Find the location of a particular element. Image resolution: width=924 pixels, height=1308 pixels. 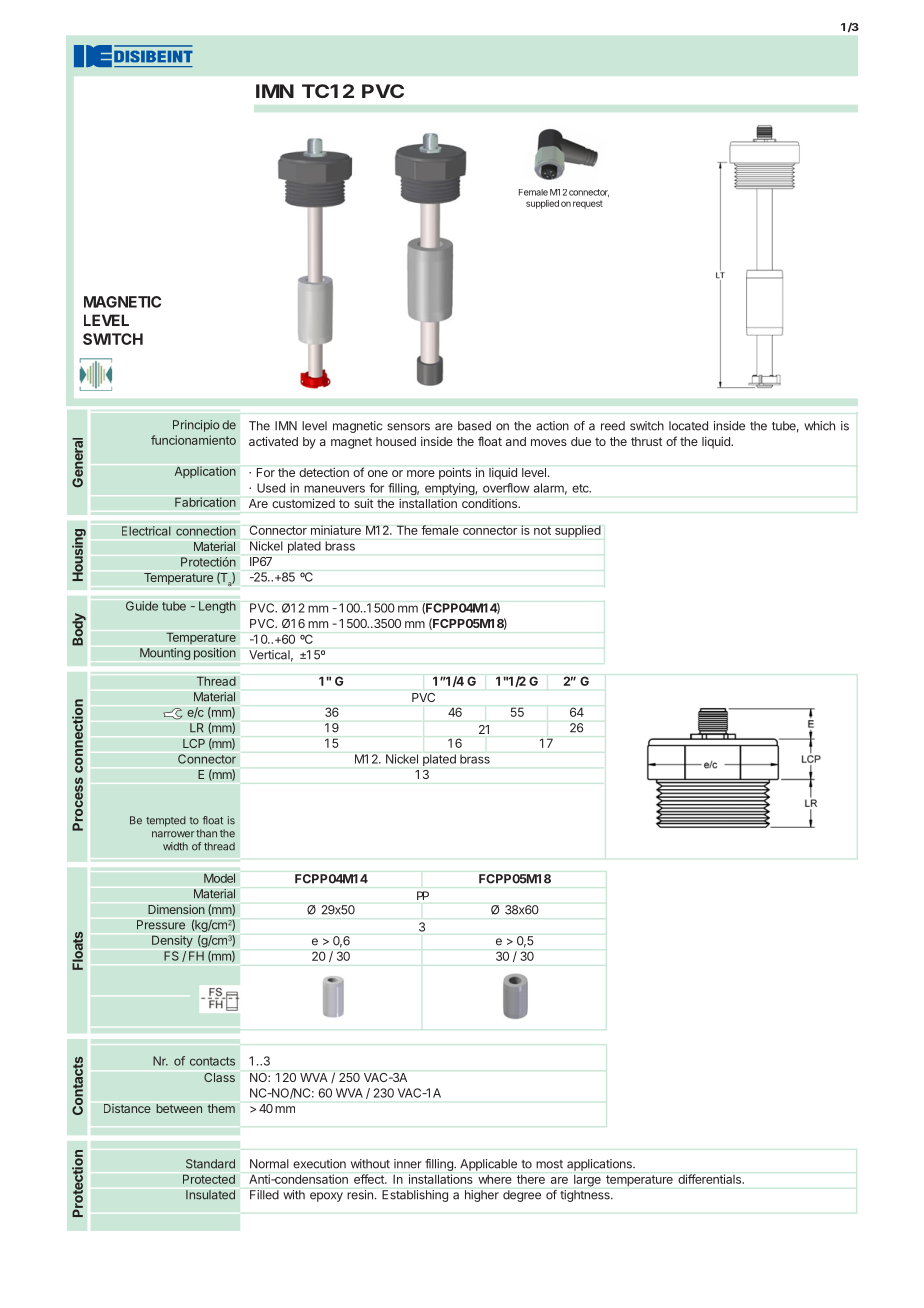

located is located at coordinates (688, 426).
